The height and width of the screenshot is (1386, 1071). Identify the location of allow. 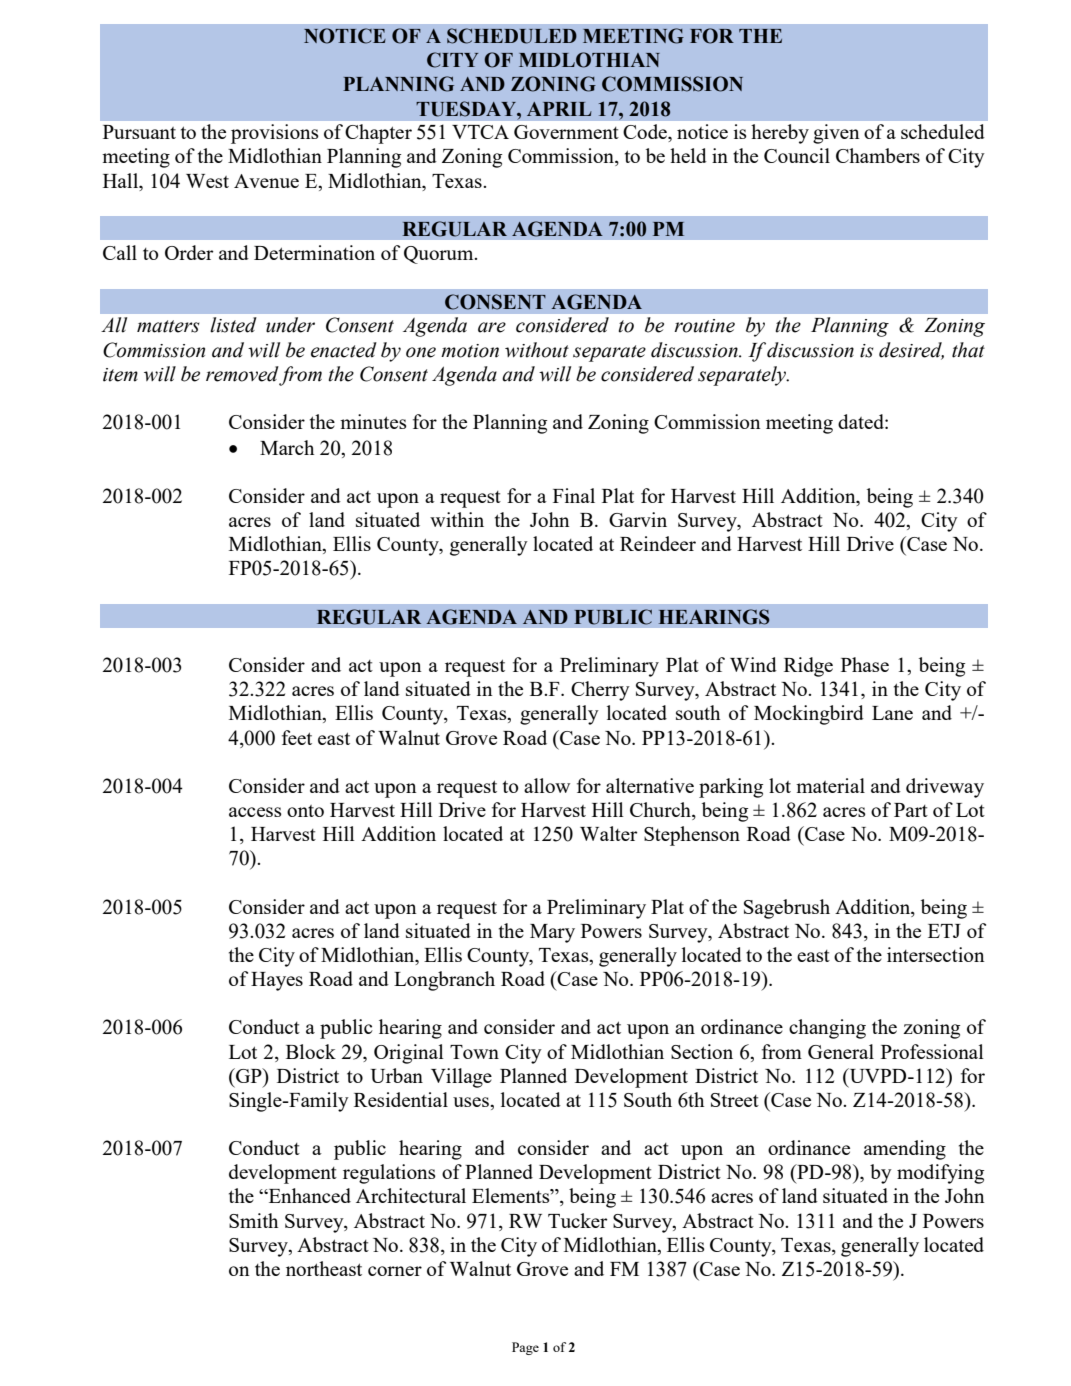
(547, 785).
